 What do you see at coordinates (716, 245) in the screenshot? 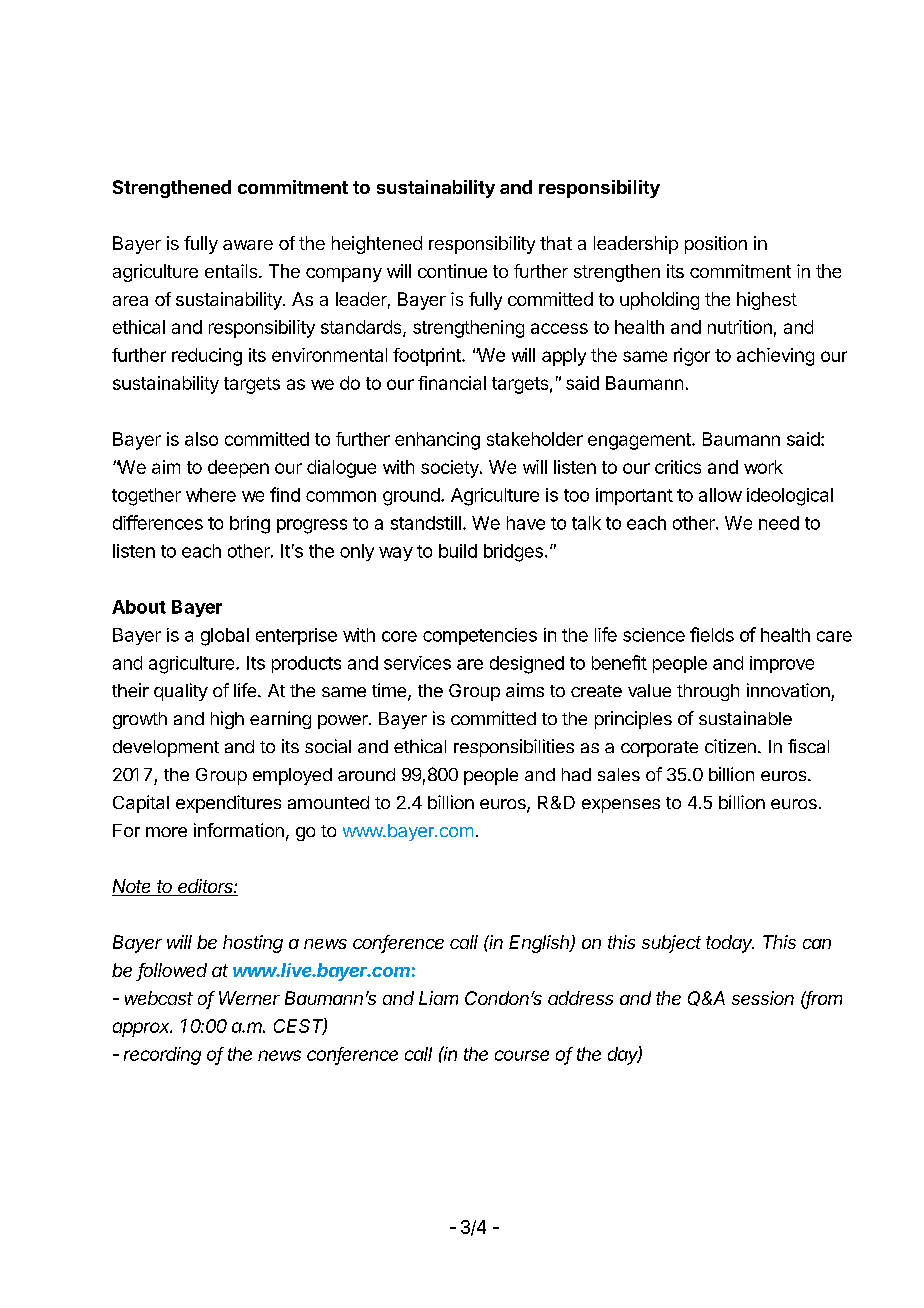
I see `position` at bounding box center [716, 245].
